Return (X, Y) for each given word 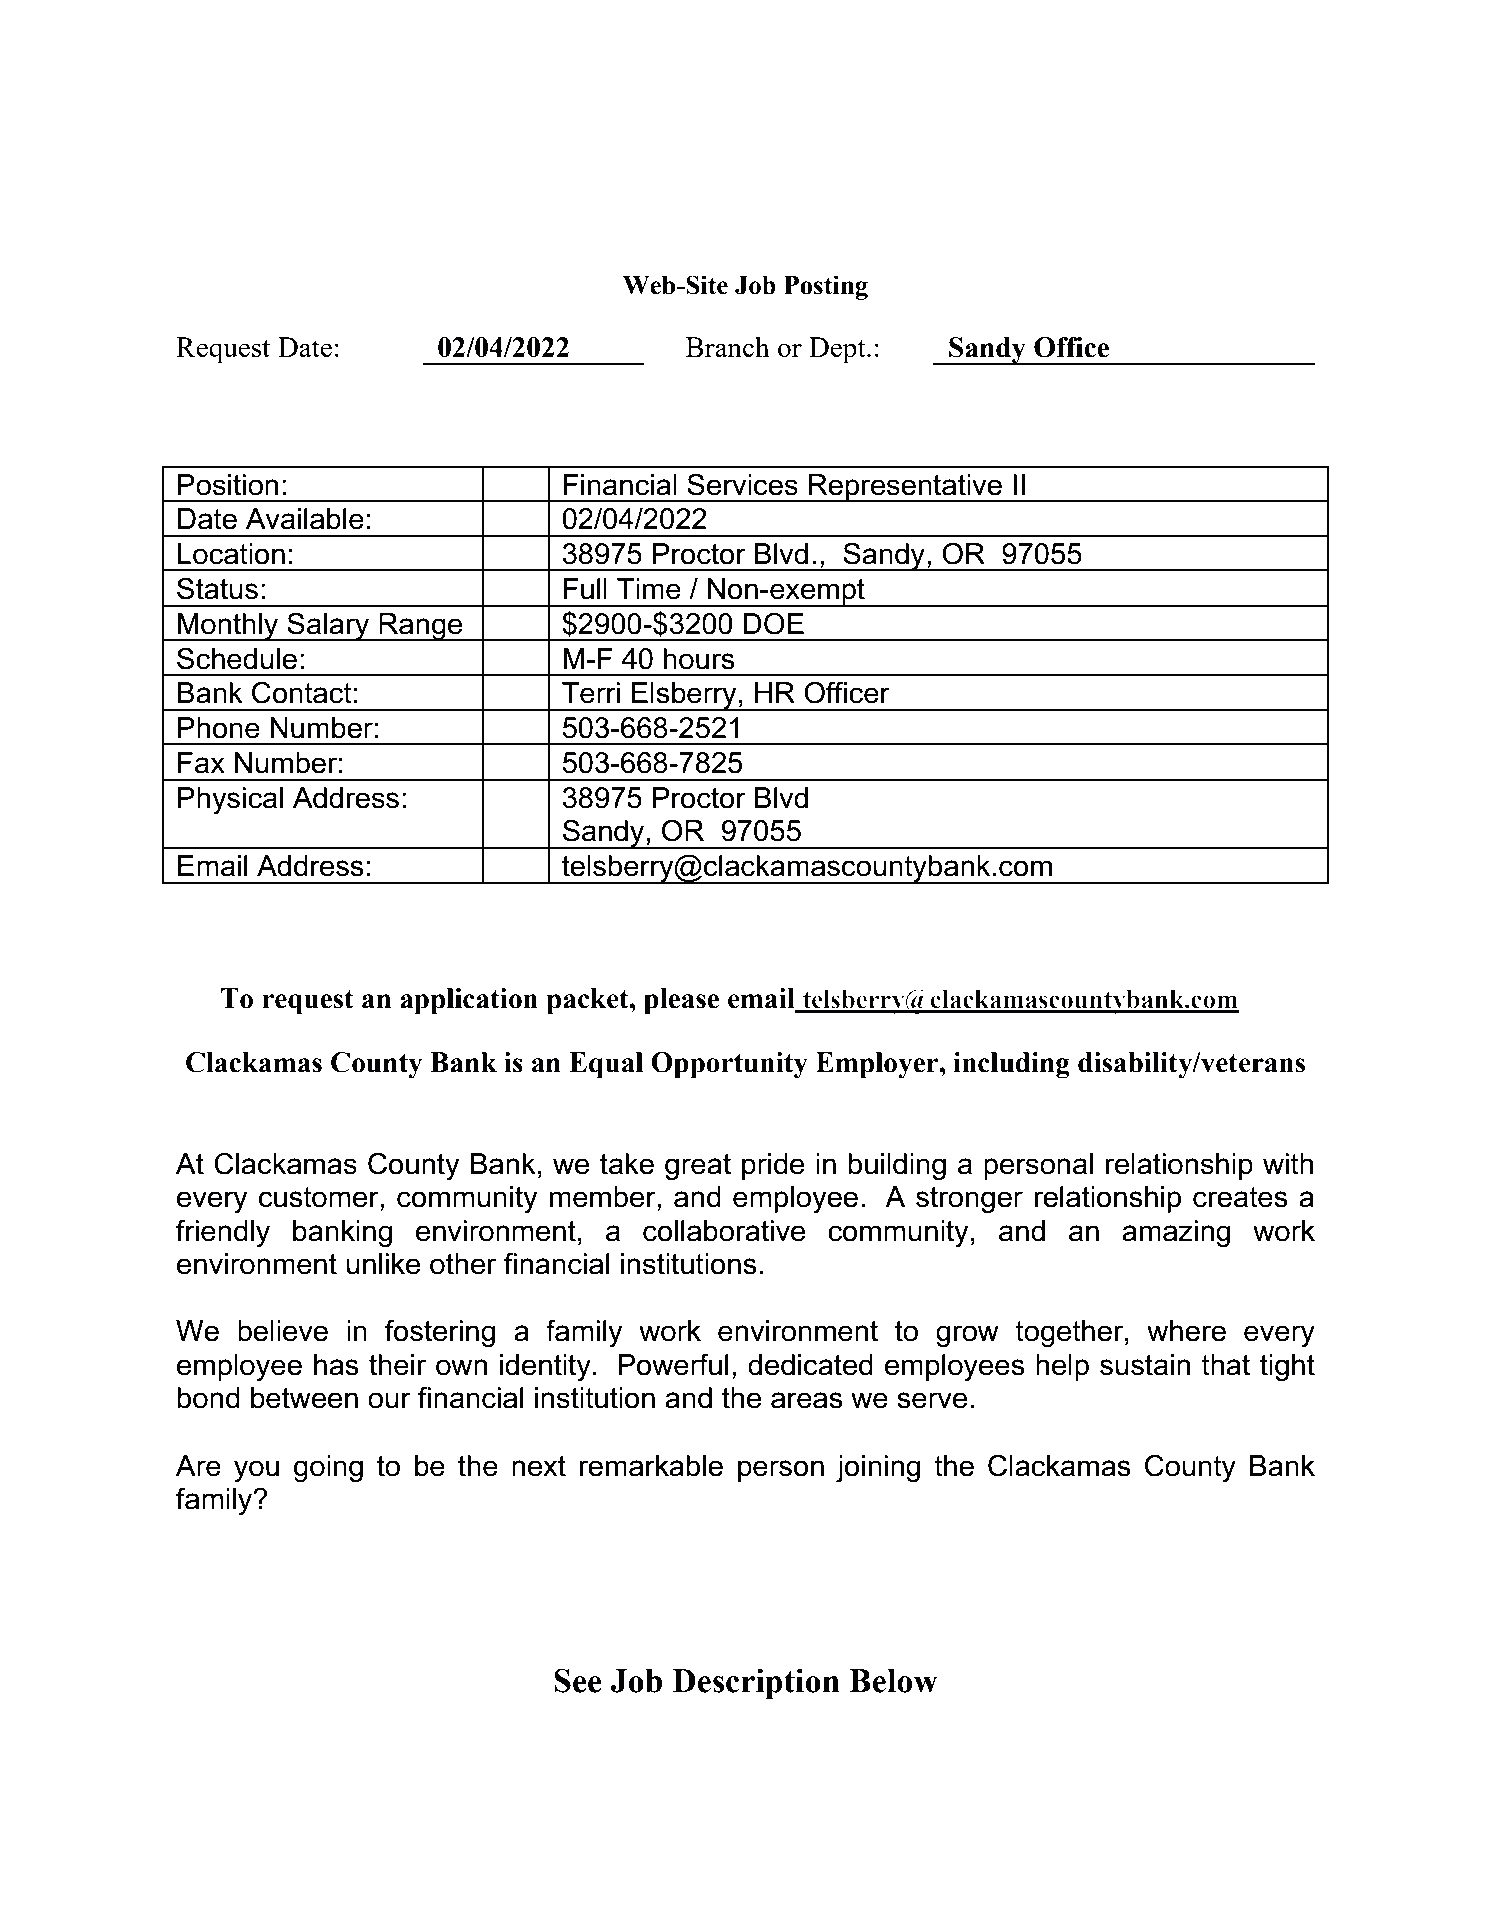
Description (756, 1684)
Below (893, 1681)
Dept (838, 350)
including (1011, 1065)
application (469, 1001)
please (681, 1001)
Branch (728, 346)
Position (228, 485)
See (578, 1680)
